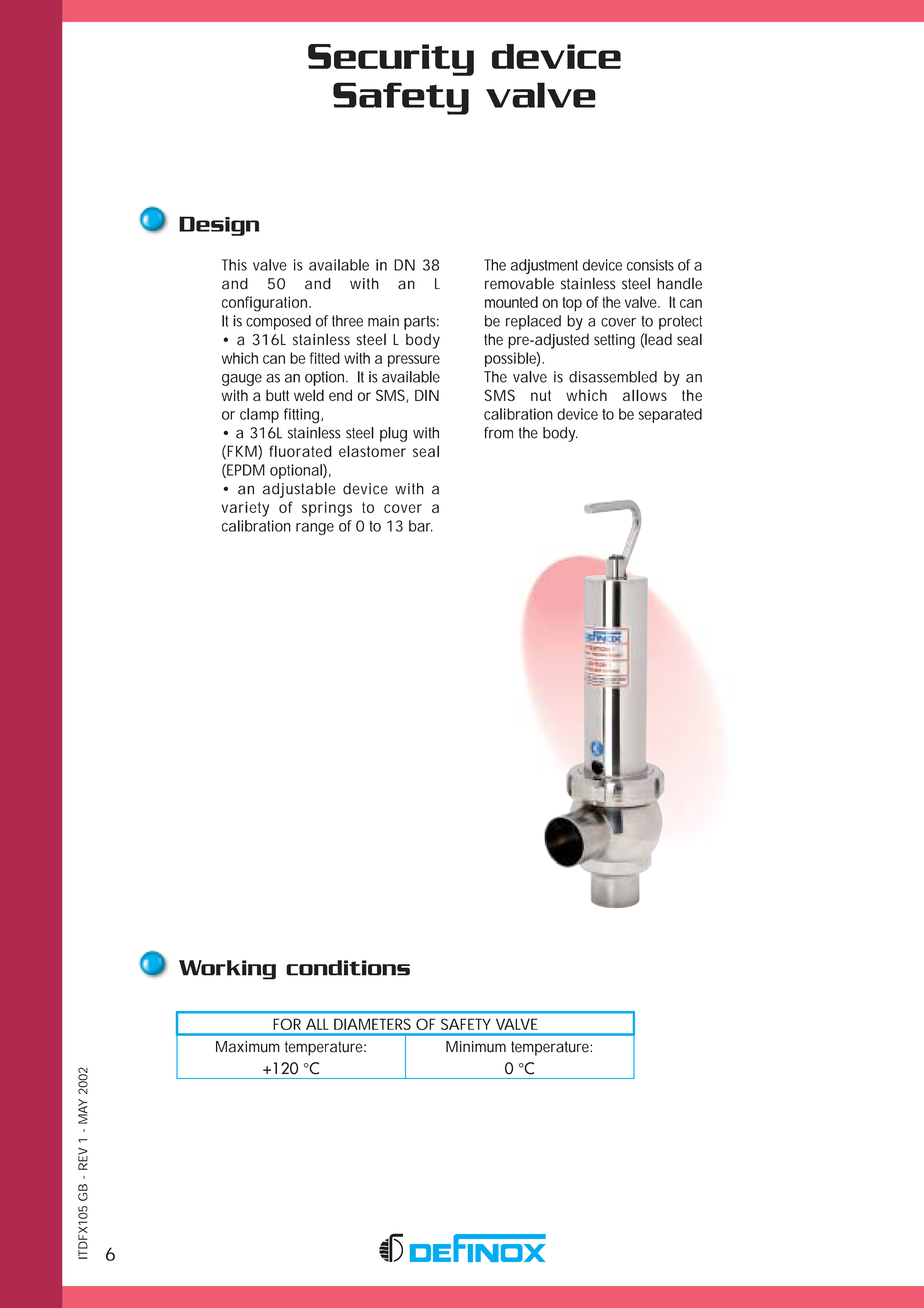  I want to click on fitting, so click(301, 416).
